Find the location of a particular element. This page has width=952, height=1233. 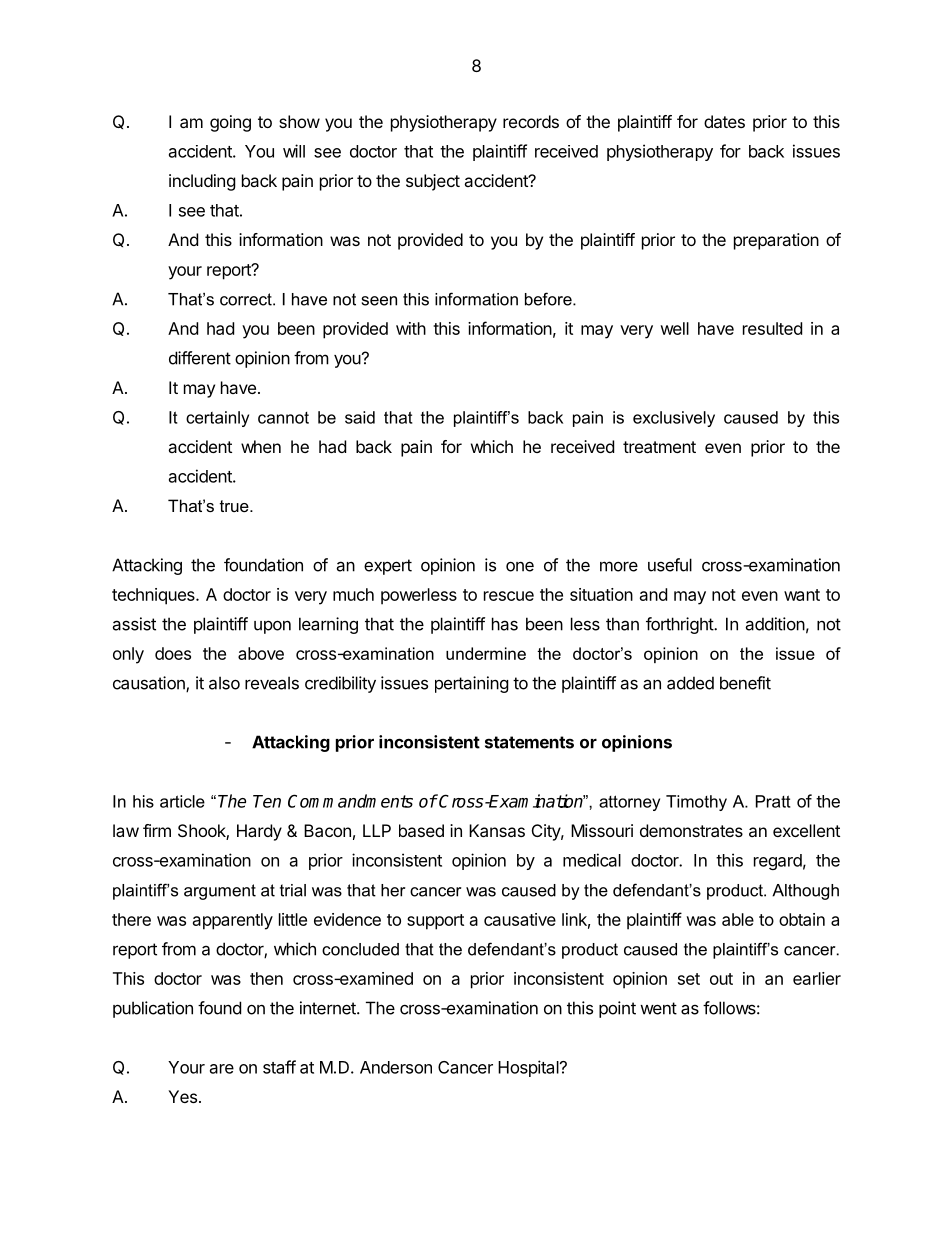

Pratt is located at coordinates (773, 801).
